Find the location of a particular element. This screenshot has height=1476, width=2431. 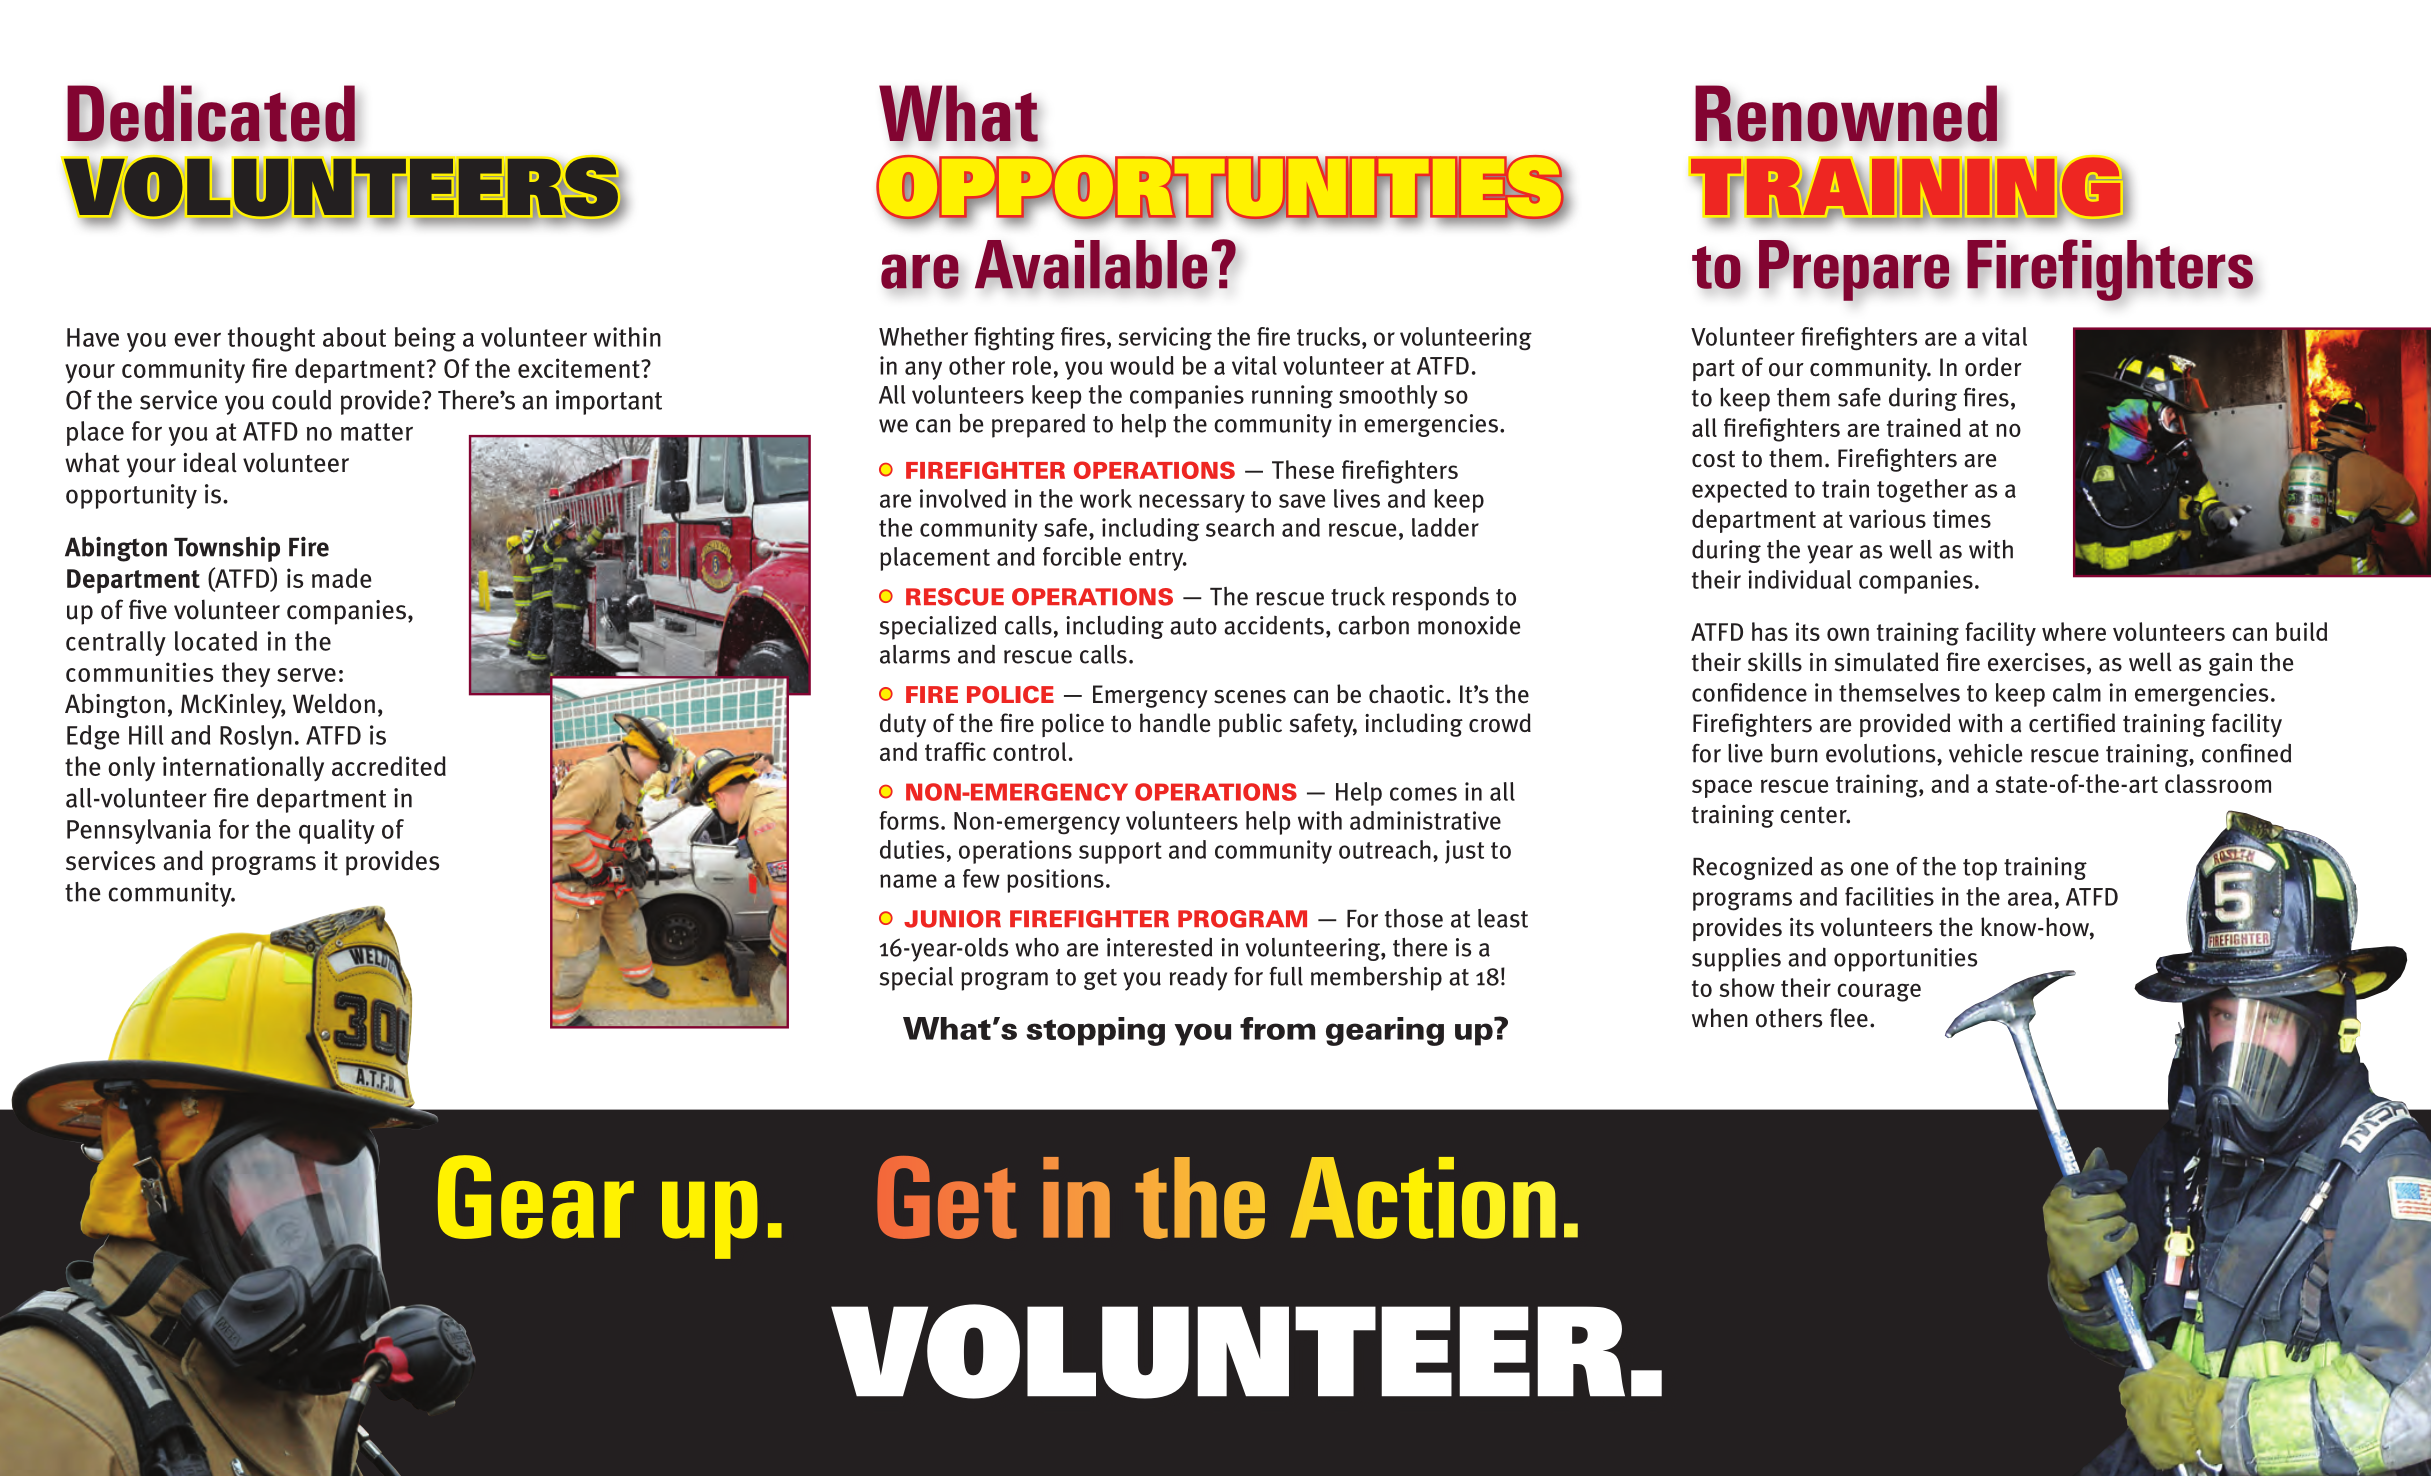

Renowned is located at coordinates (1847, 113).
